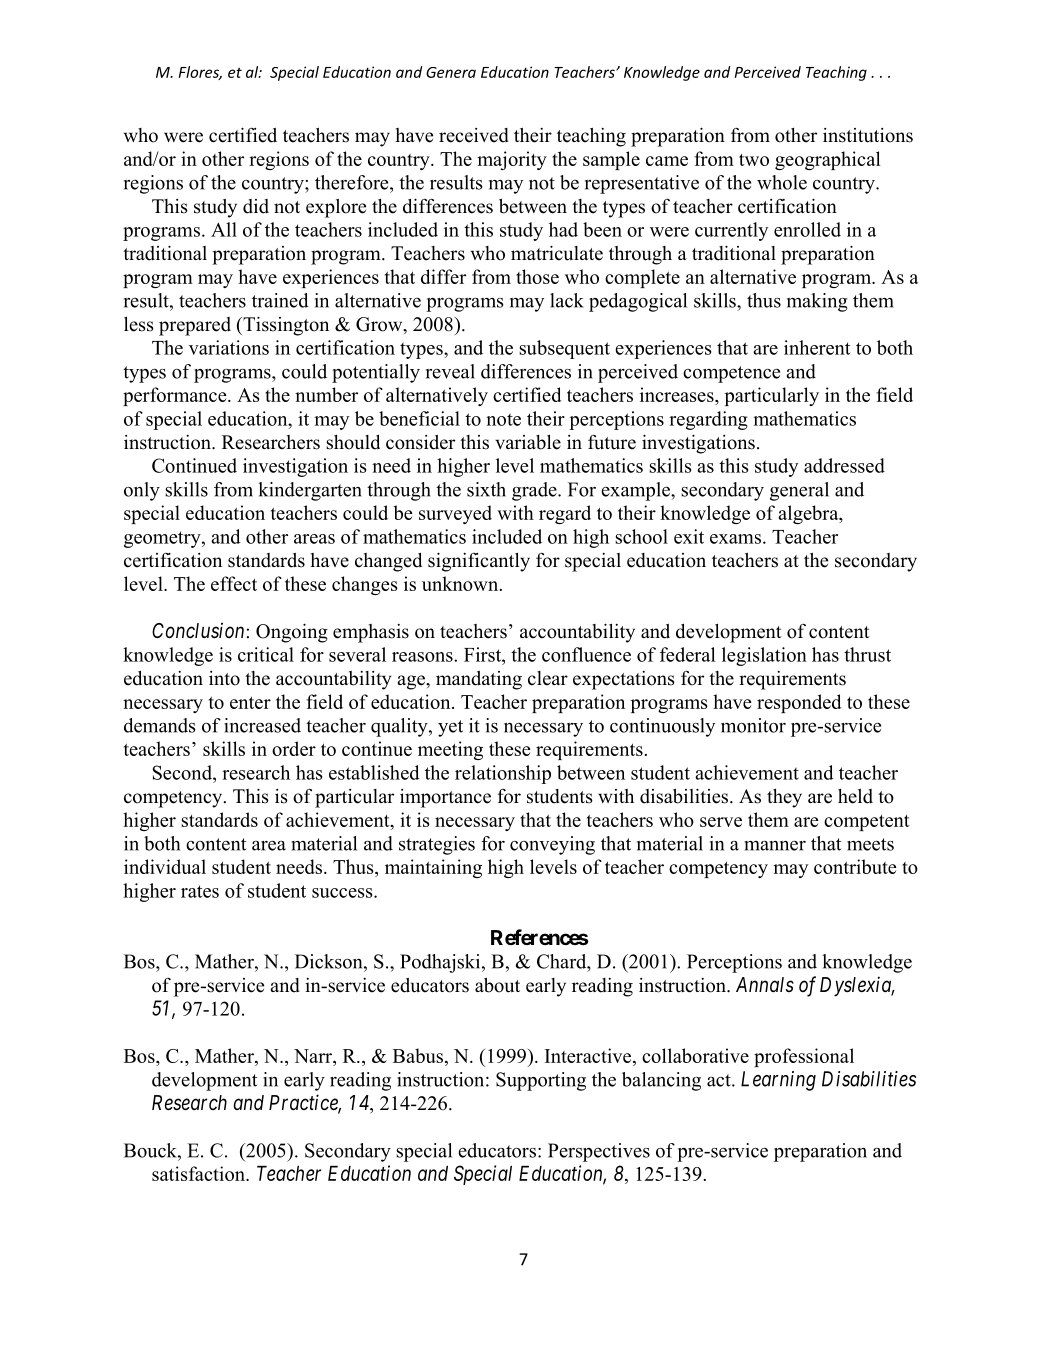  Describe the element at coordinates (256, 206) in the screenshot. I see `did` at that location.
